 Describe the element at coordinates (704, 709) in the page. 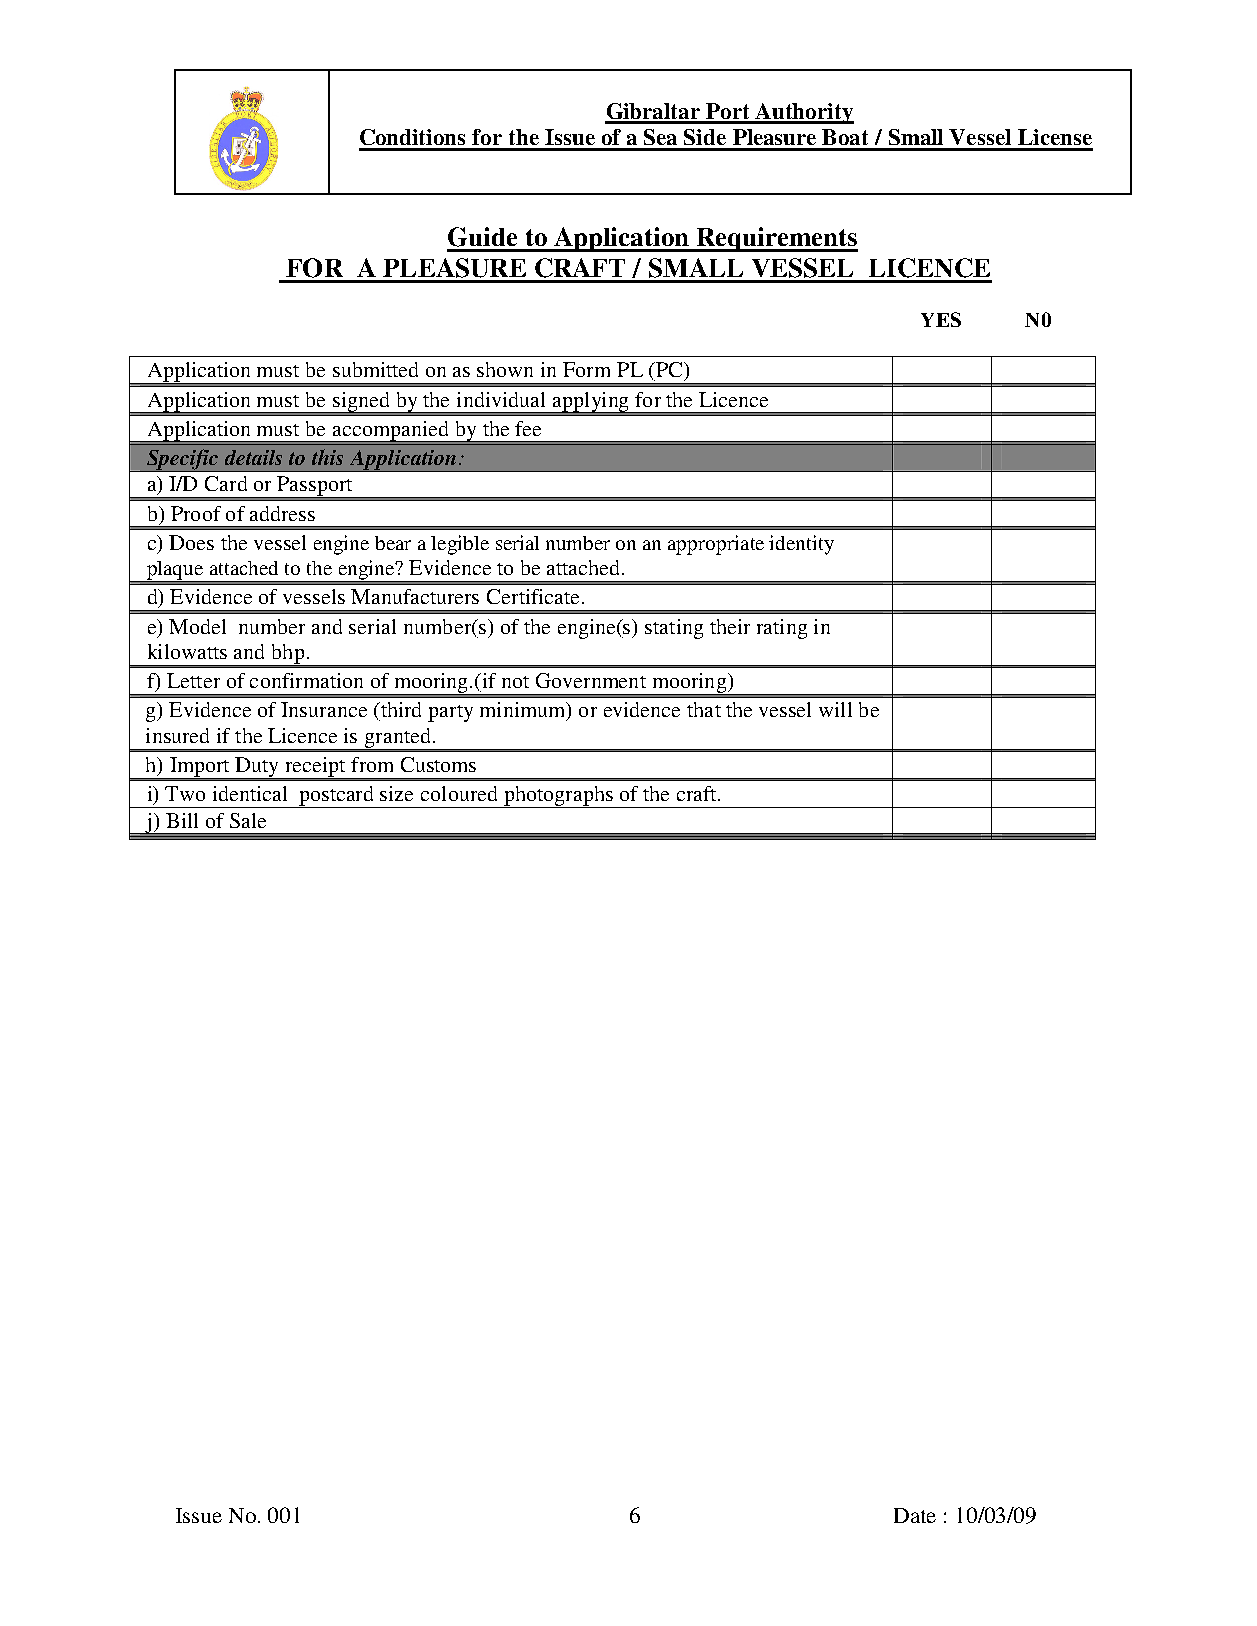

I see `that` at that location.
